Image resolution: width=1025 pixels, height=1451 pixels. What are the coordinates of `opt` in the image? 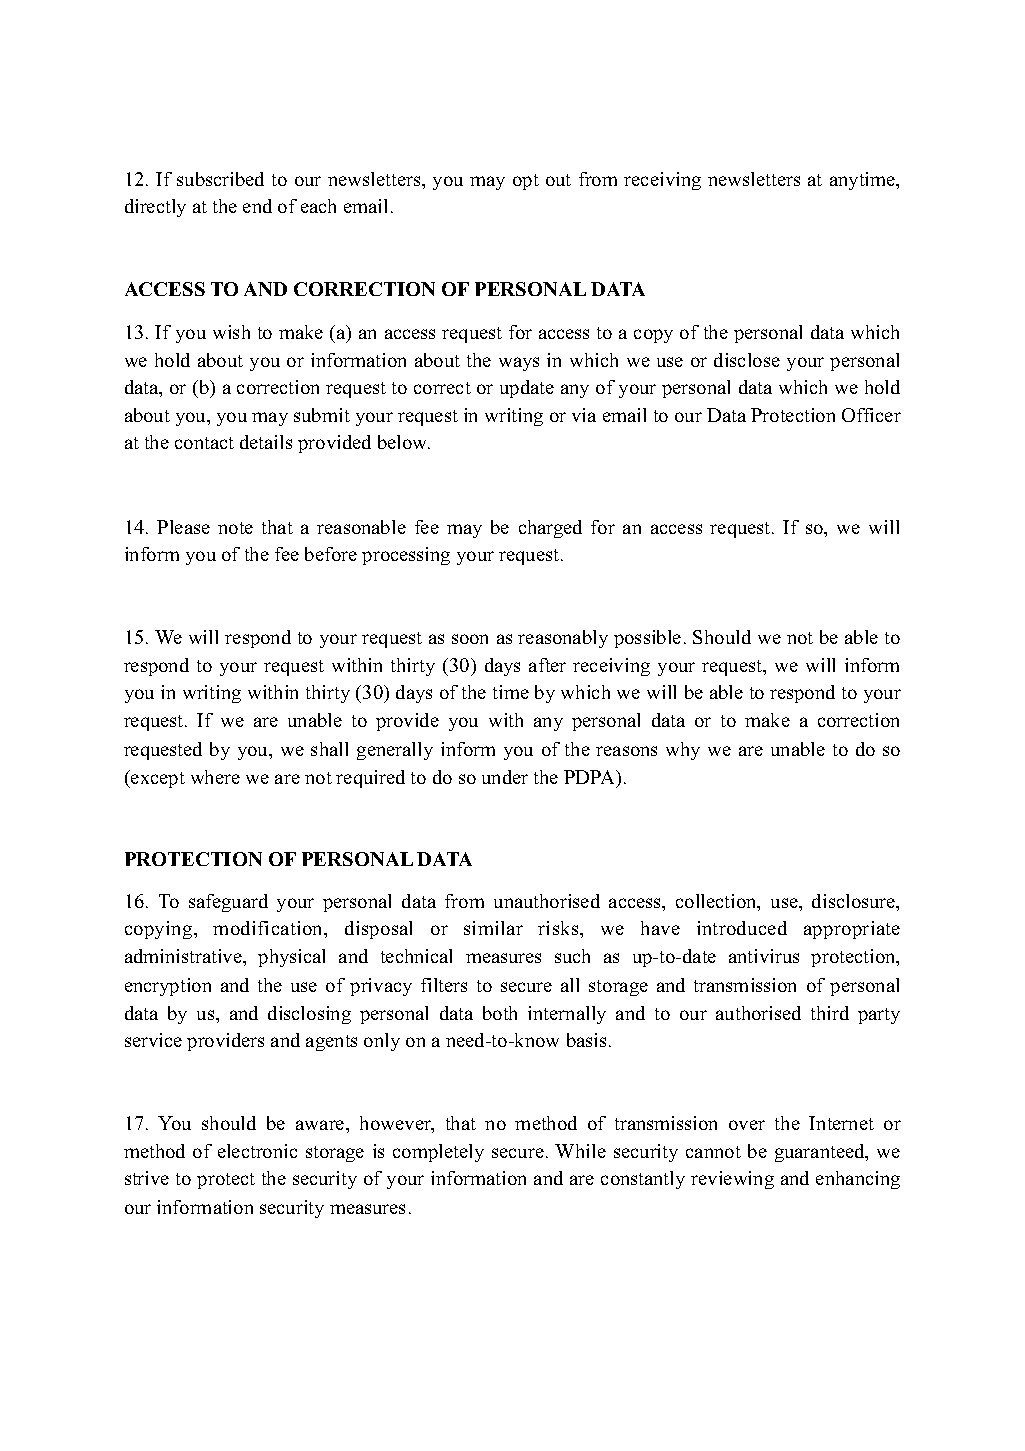 It's located at (526, 182).
